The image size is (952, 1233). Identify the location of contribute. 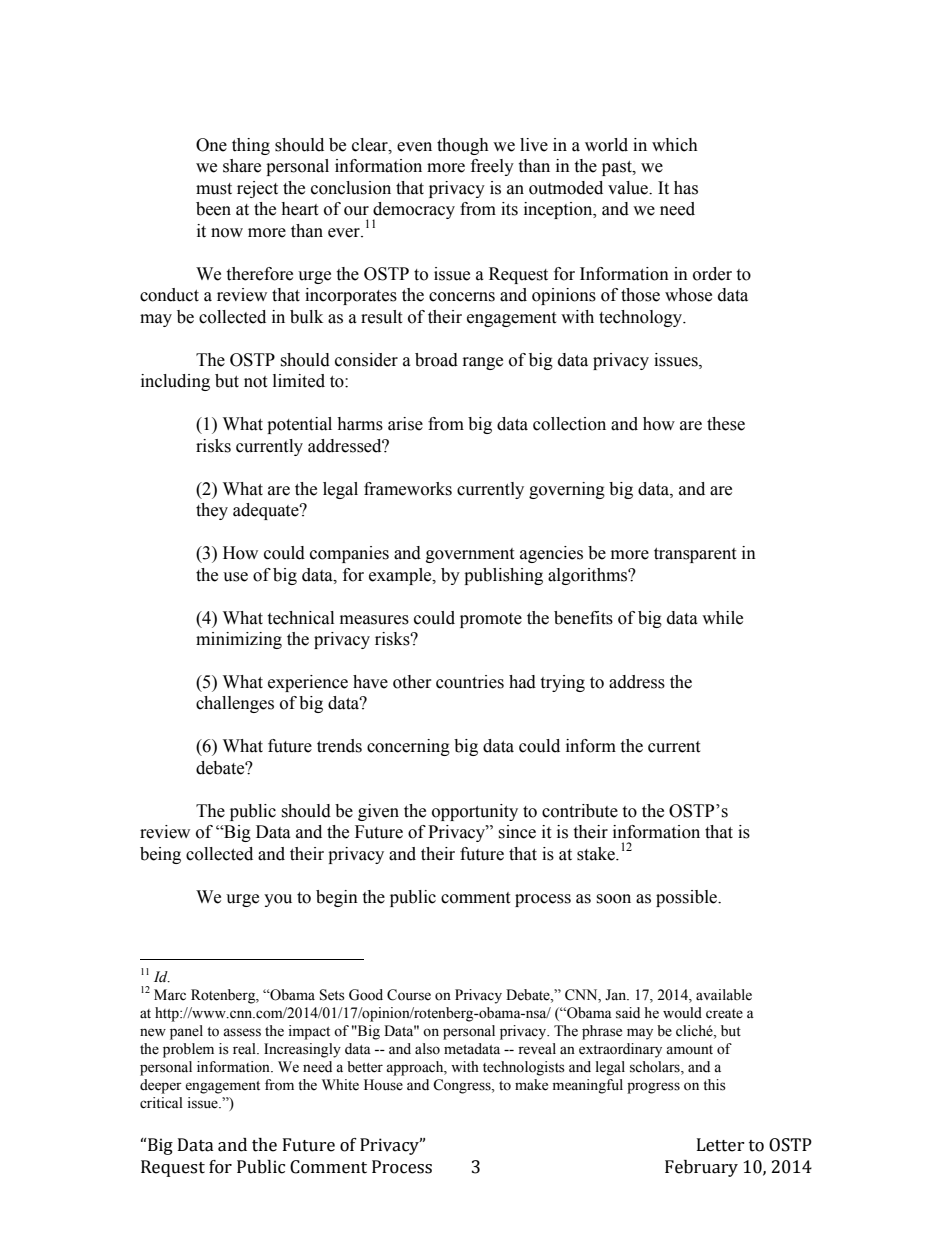
(580, 811).
